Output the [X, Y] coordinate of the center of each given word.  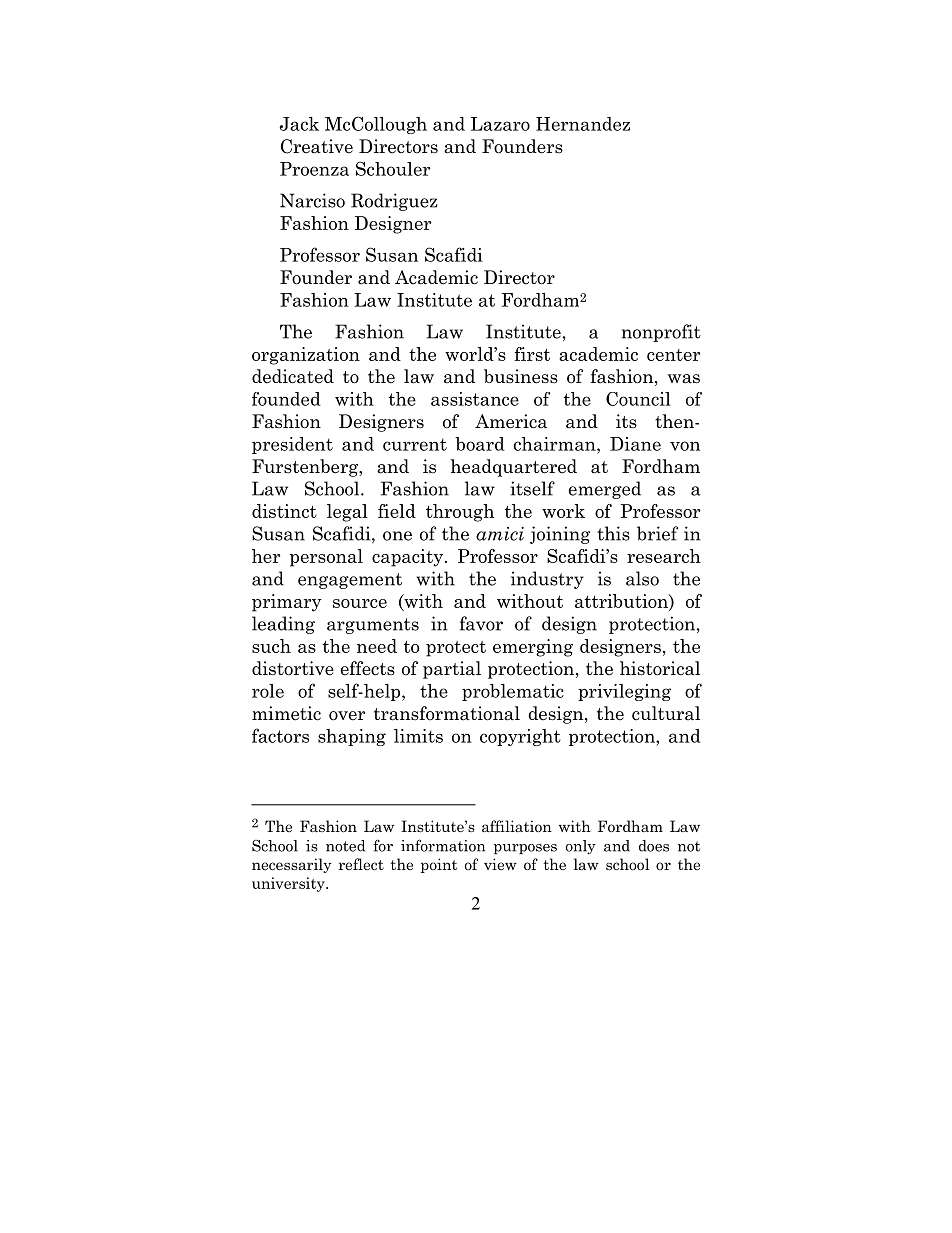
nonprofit [661, 333]
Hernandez [583, 124]
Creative [317, 146]
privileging [624, 692]
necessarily [292, 865]
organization [306, 356]
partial [452, 670]
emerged [605, 490]
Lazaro [500, 124]
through [460, 513]
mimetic [286, 713]
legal [347, 513]
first [532, 354]
